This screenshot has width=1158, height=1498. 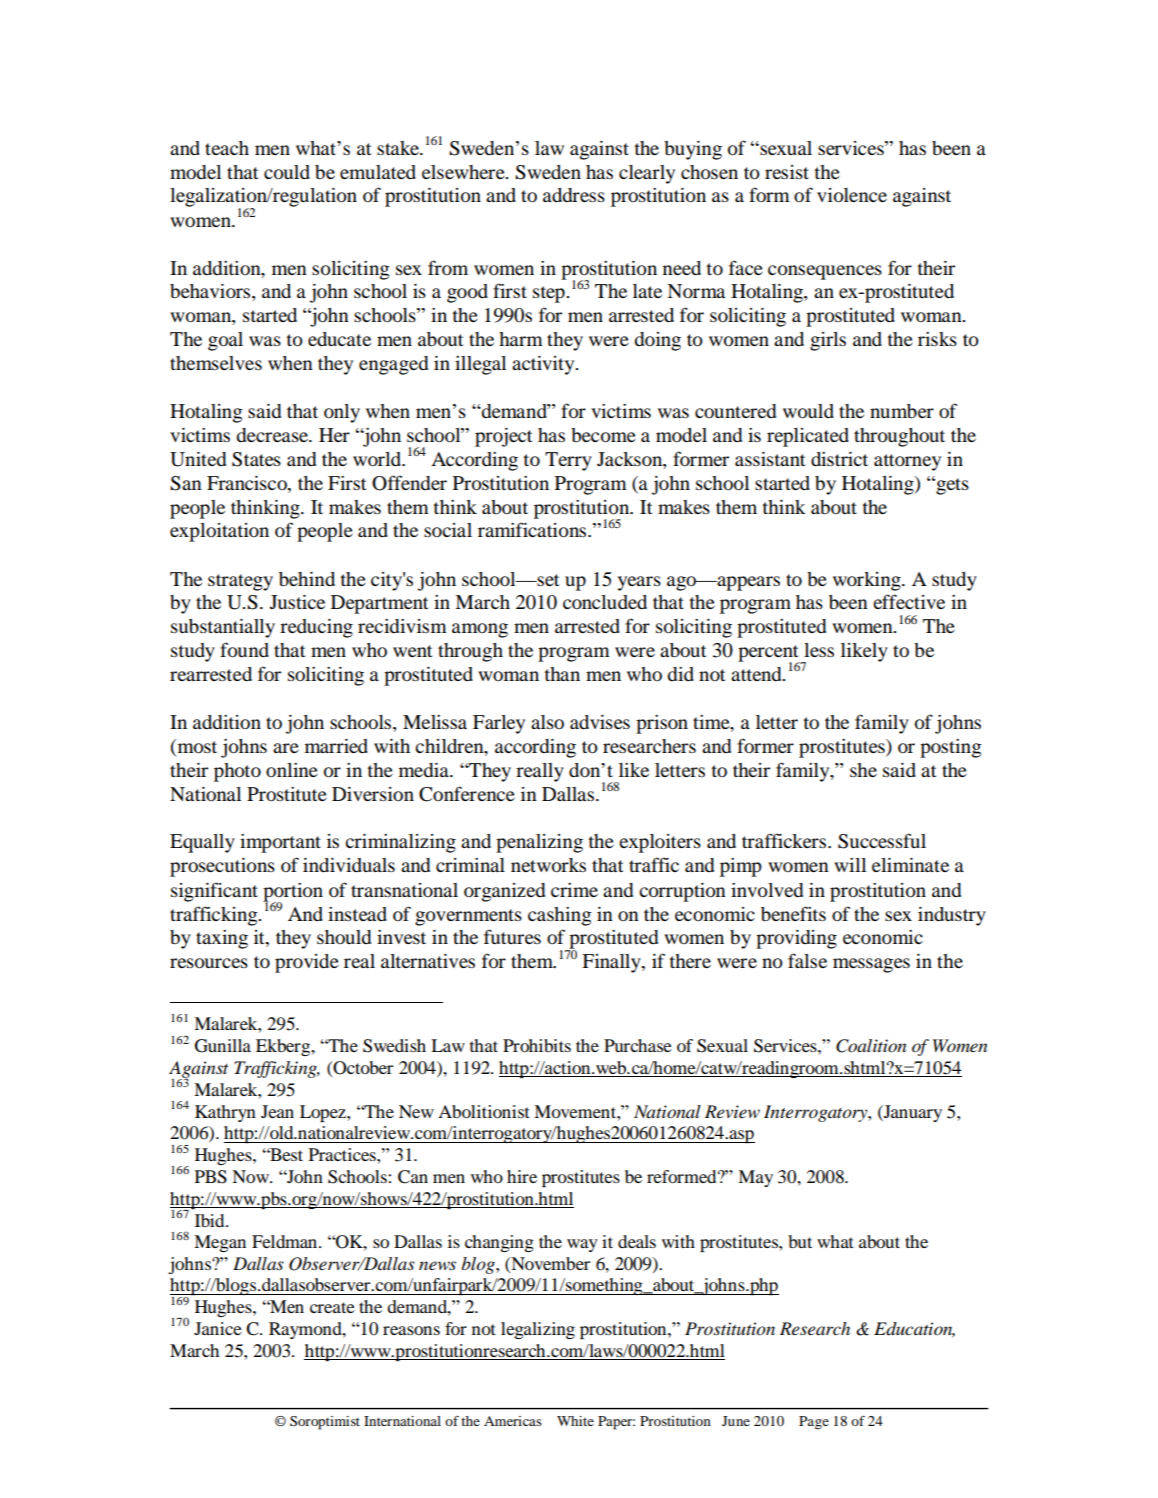 I want to click on she, so click(x=863, y=770).
